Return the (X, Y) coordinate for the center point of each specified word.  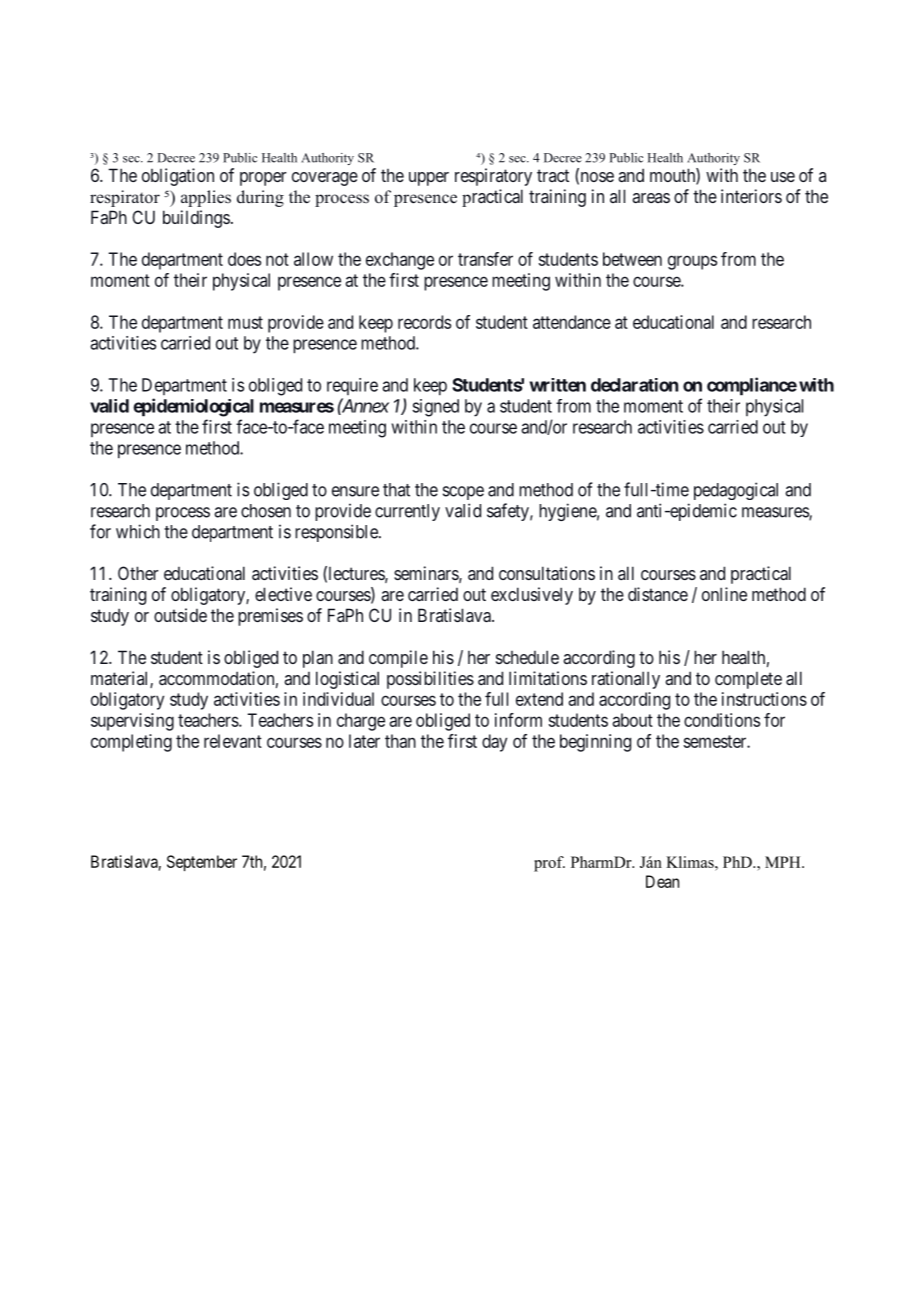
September (202, 863)
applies (206, 198)
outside (180, 615)
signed (435, 408)
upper (429, 179)
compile (398, 659)
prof (549, 864)
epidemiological (193, 407)
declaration (634, 385)
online (724, 594)
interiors (751, 196)
